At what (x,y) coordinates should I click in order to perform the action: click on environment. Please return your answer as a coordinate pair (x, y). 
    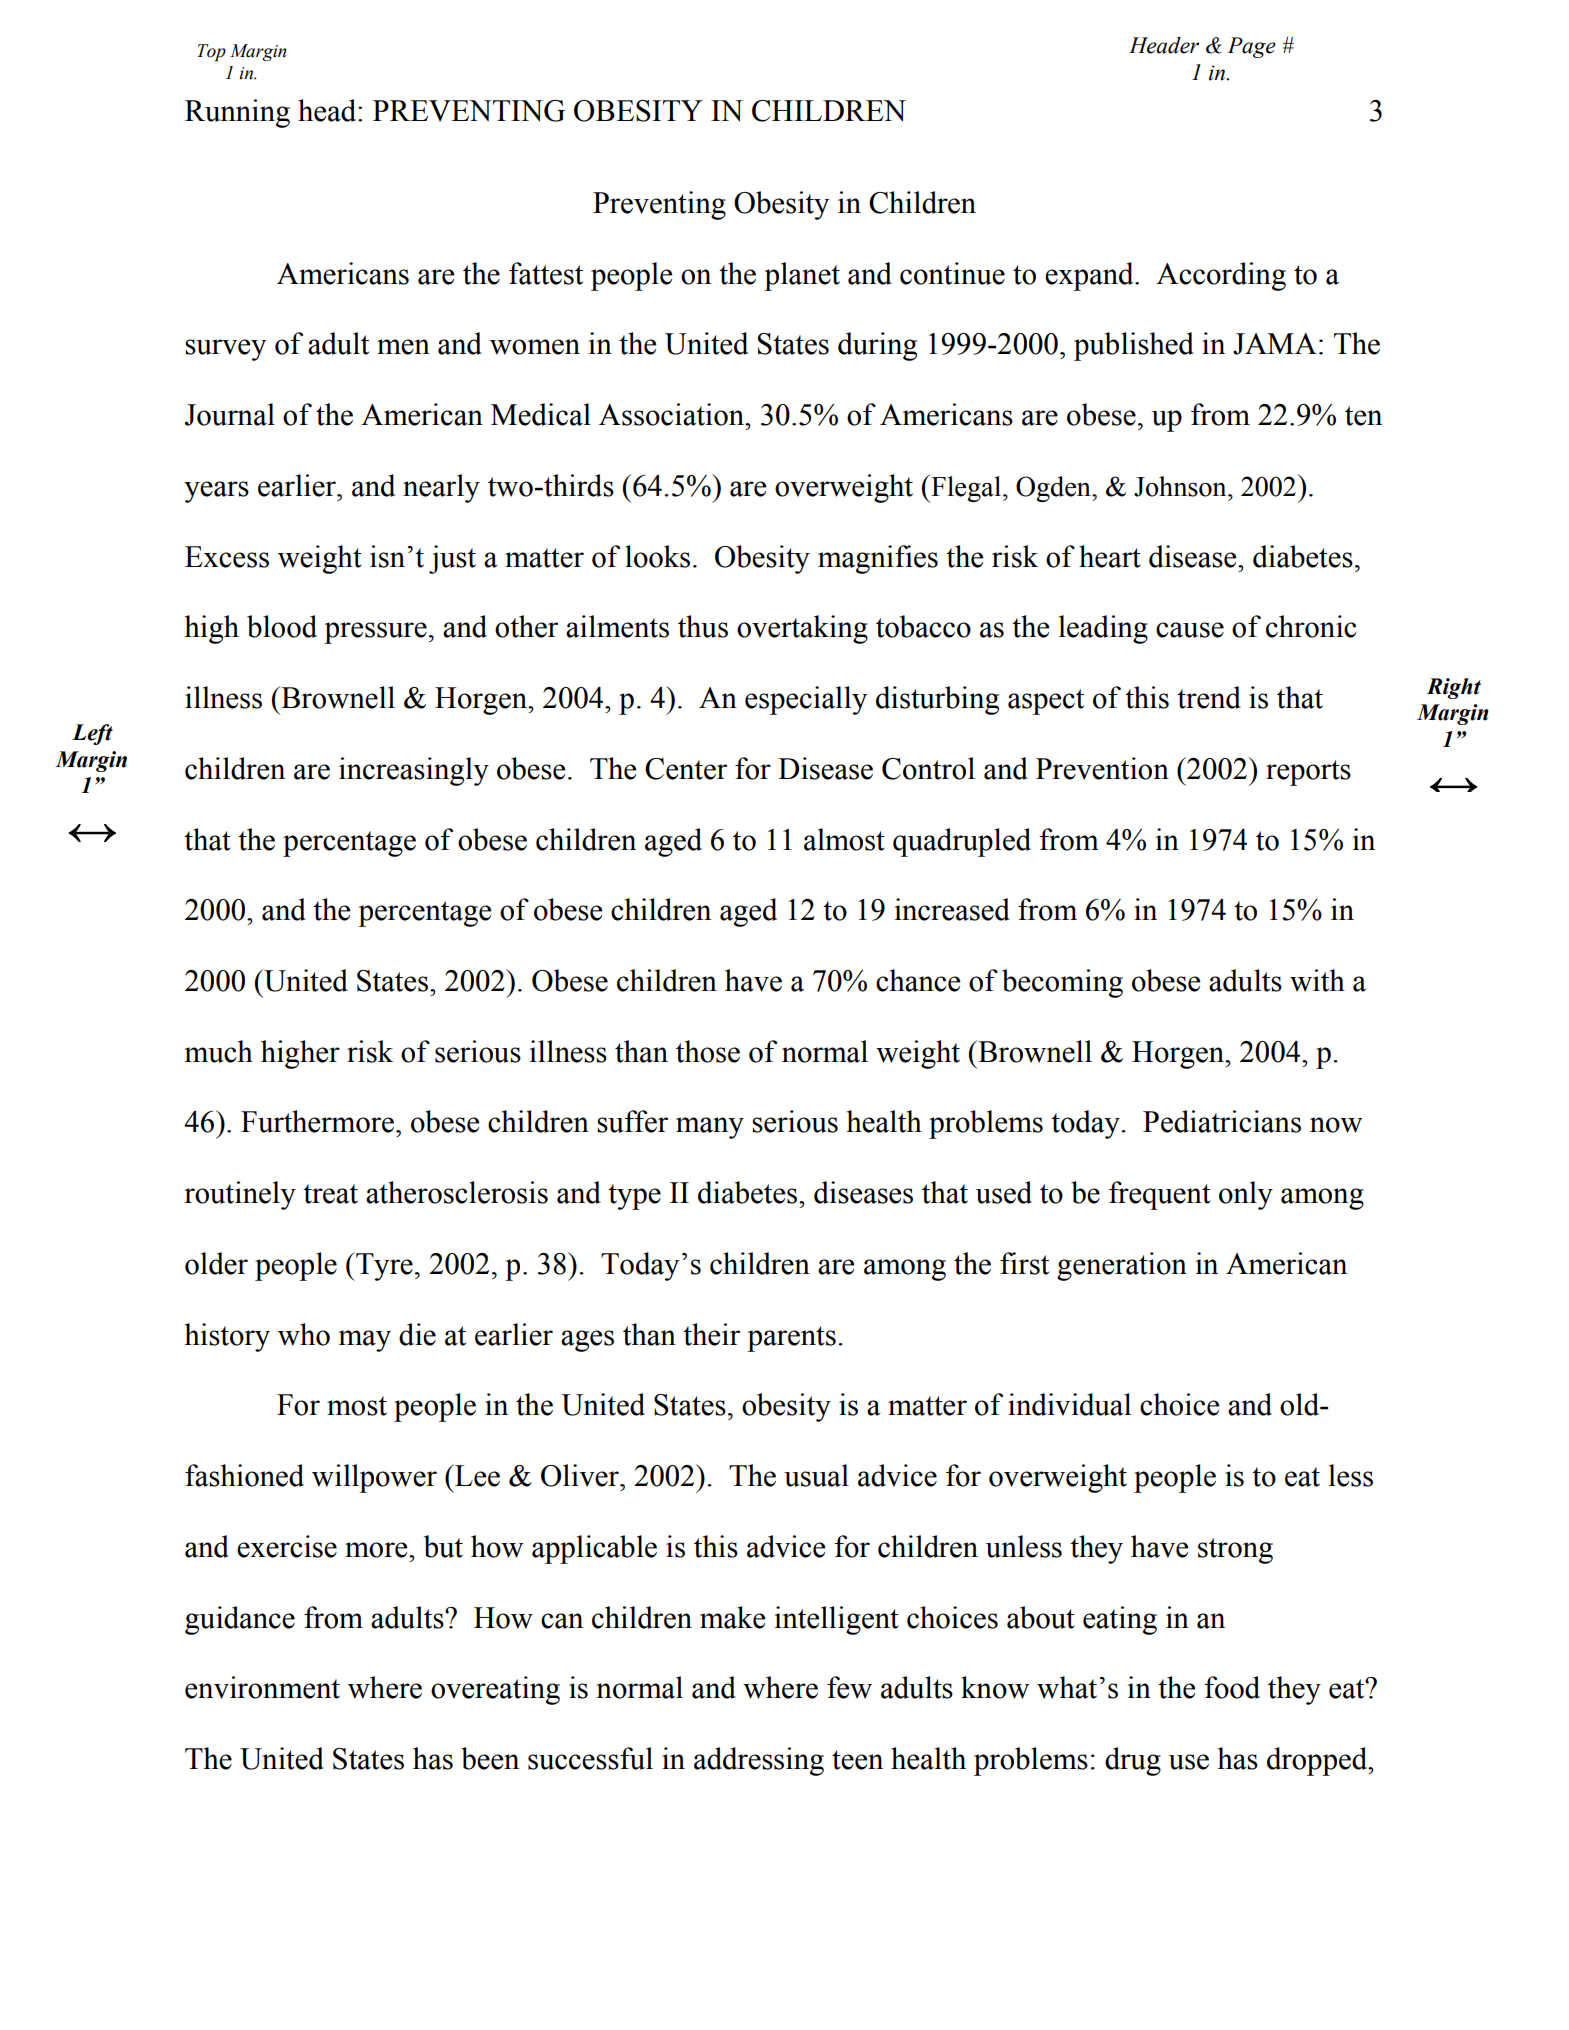
    Looking at the image, I should click on (262, 1687).
